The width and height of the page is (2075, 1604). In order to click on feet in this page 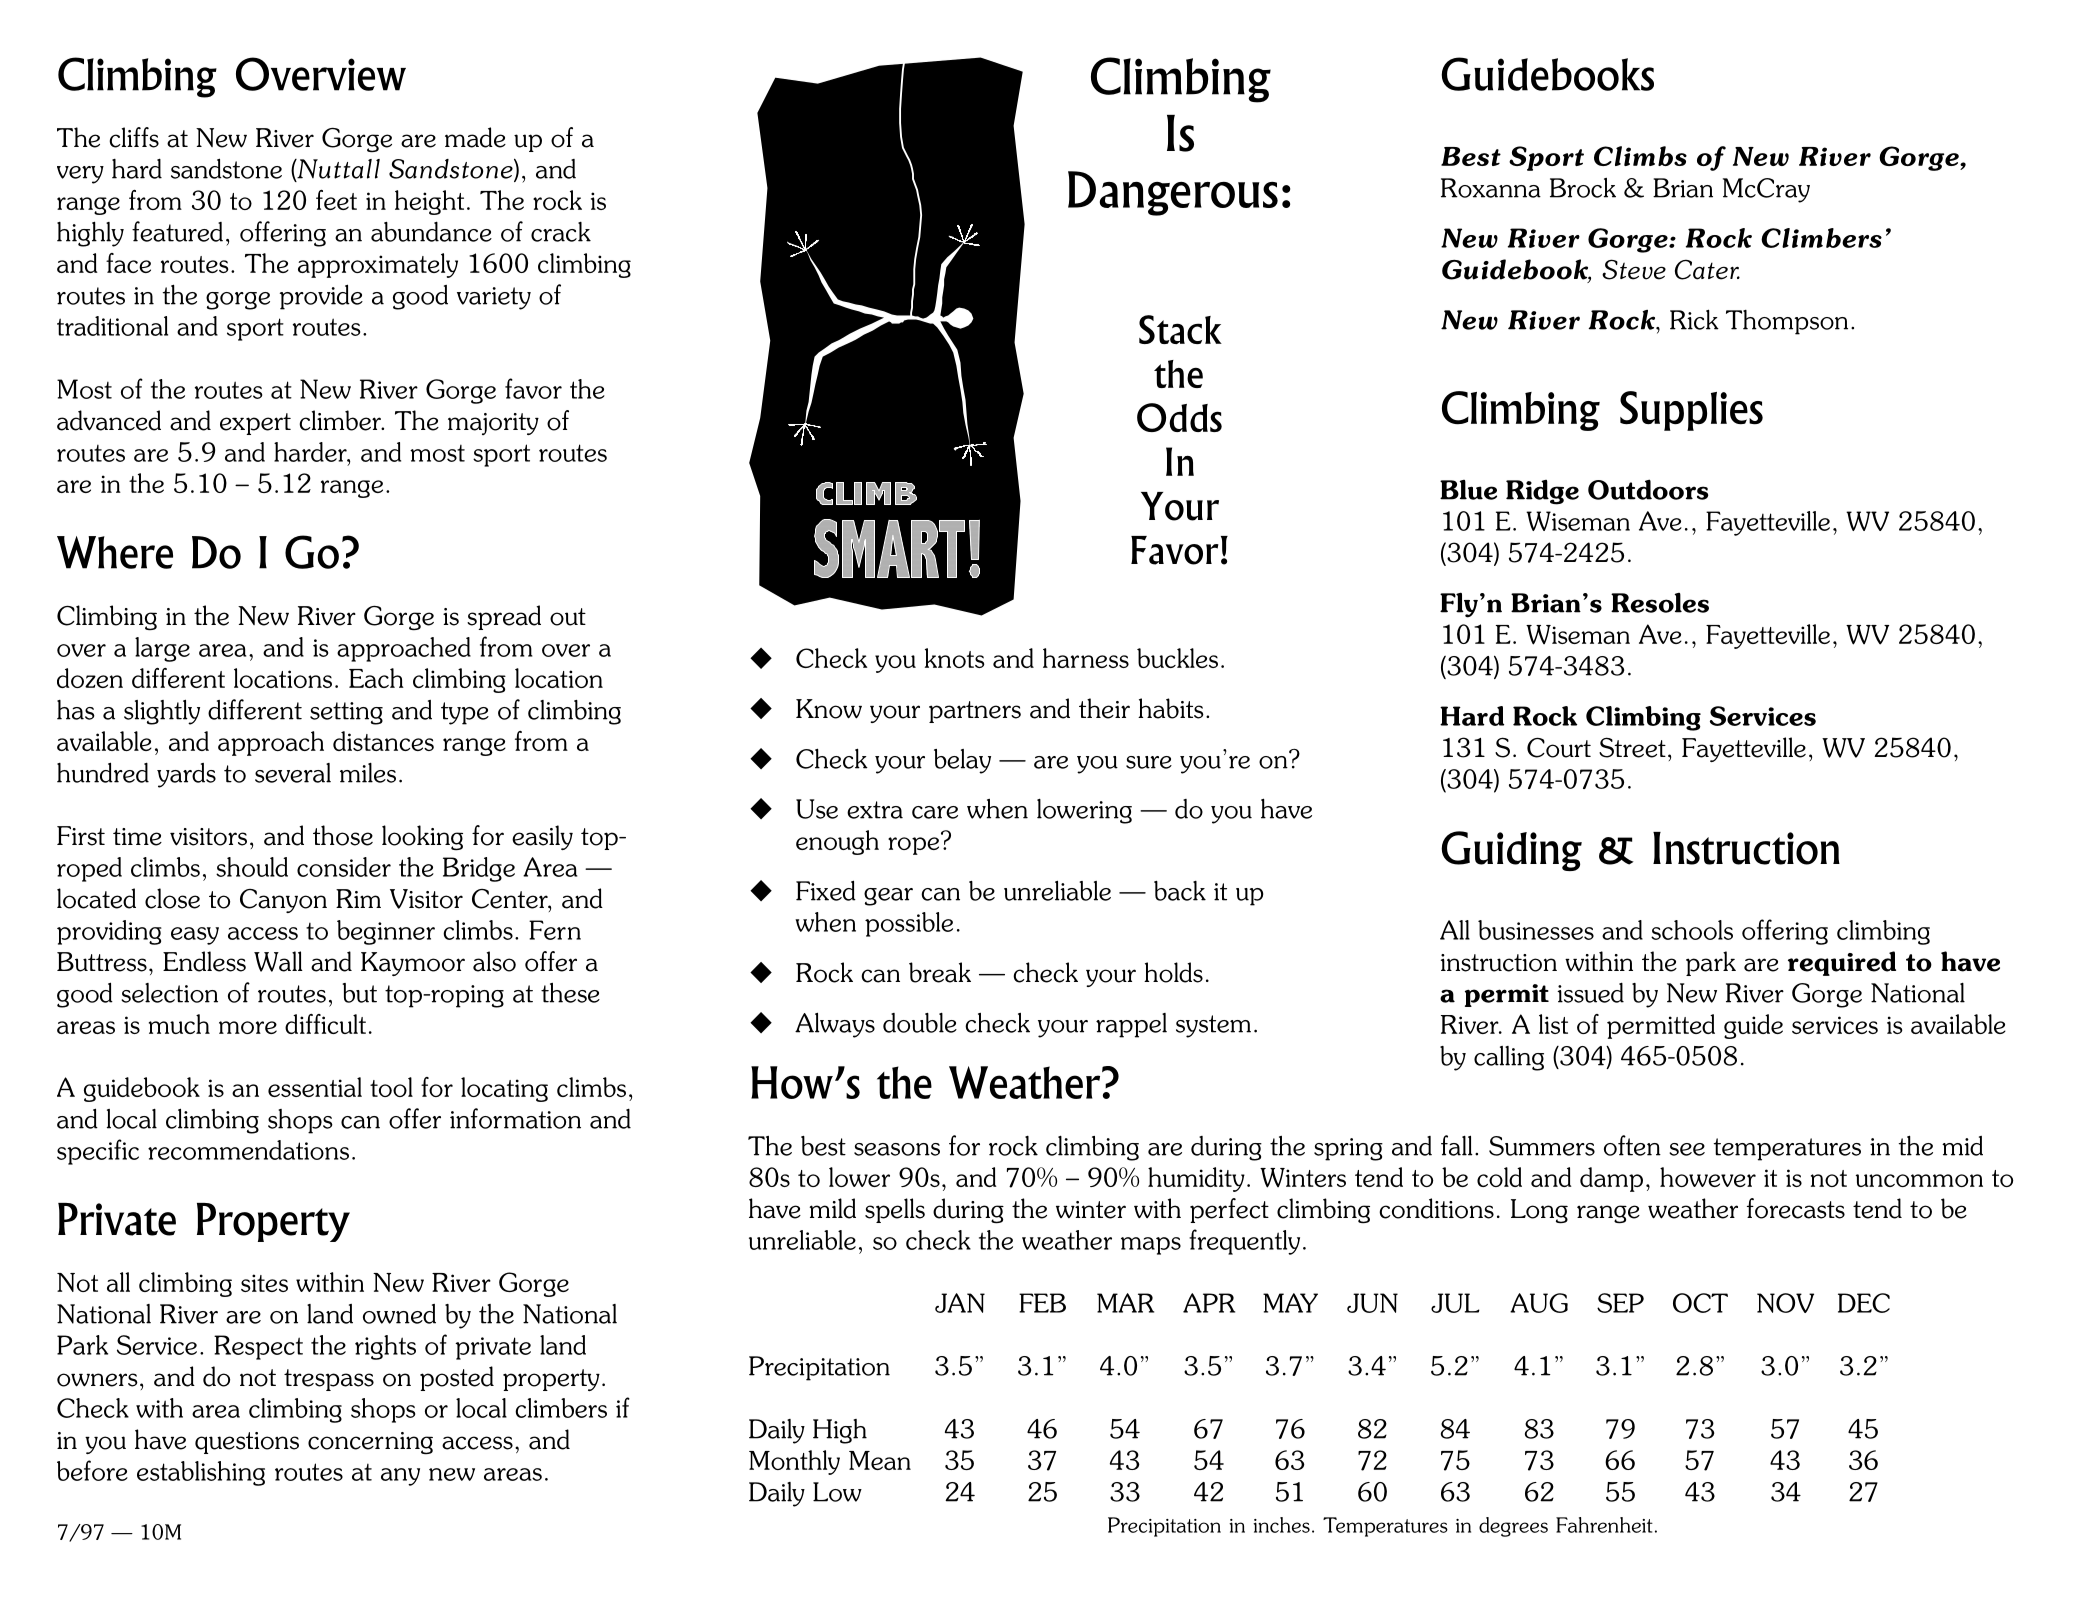, I will do `click(336, 200)`.
